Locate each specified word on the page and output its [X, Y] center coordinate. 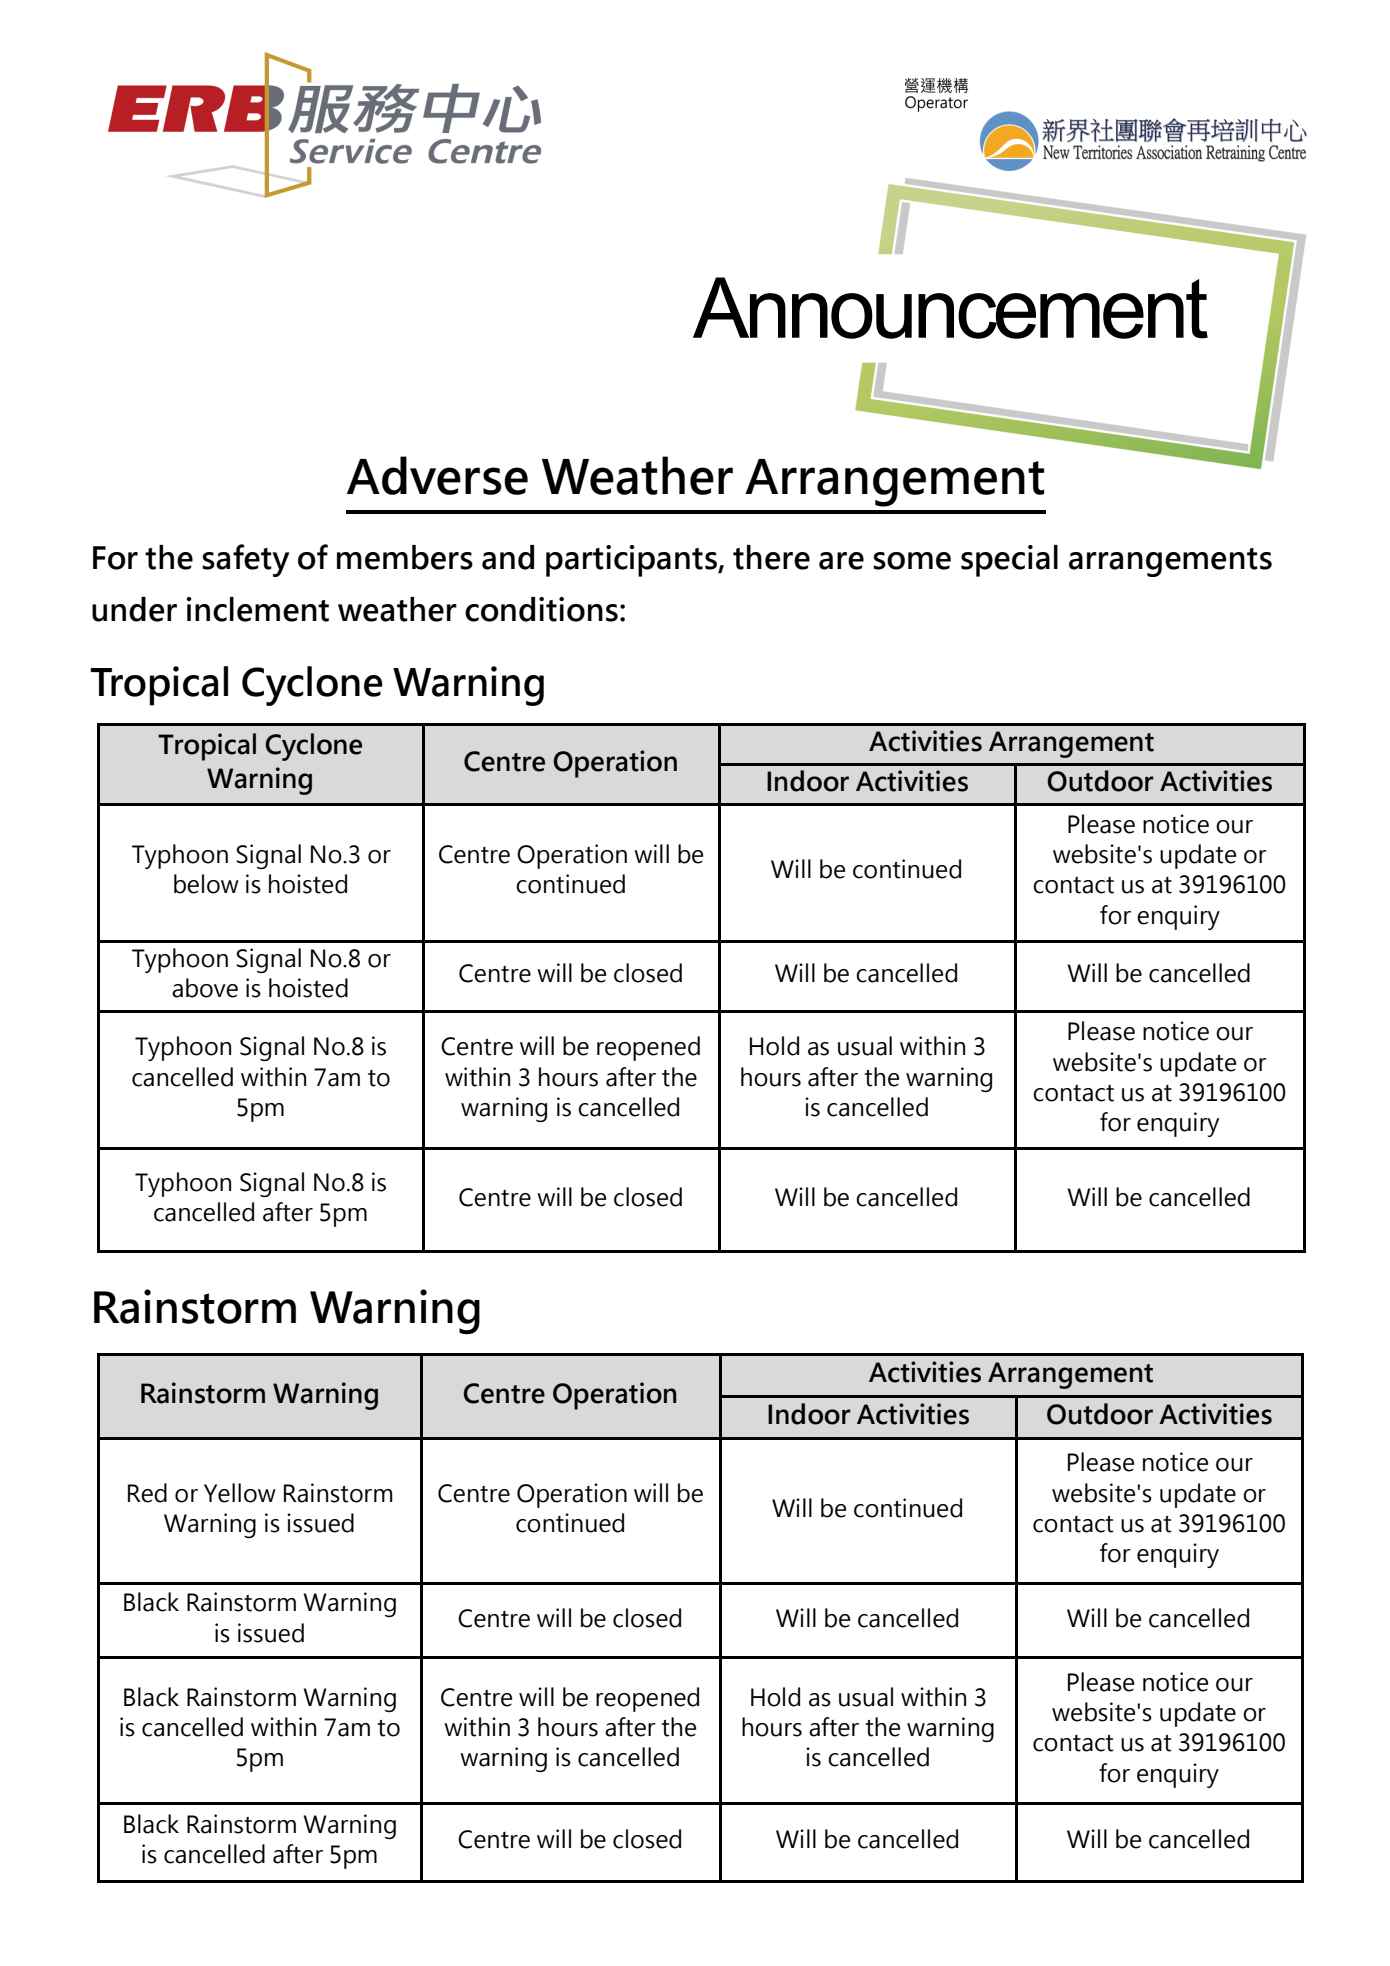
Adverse [437, 475]
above [205, 988]
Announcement [950, 308]
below [206, 884]
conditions [541, 609]
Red [147, 1493]
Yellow [240, 1493]
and [508, 557]
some [912, 561]
